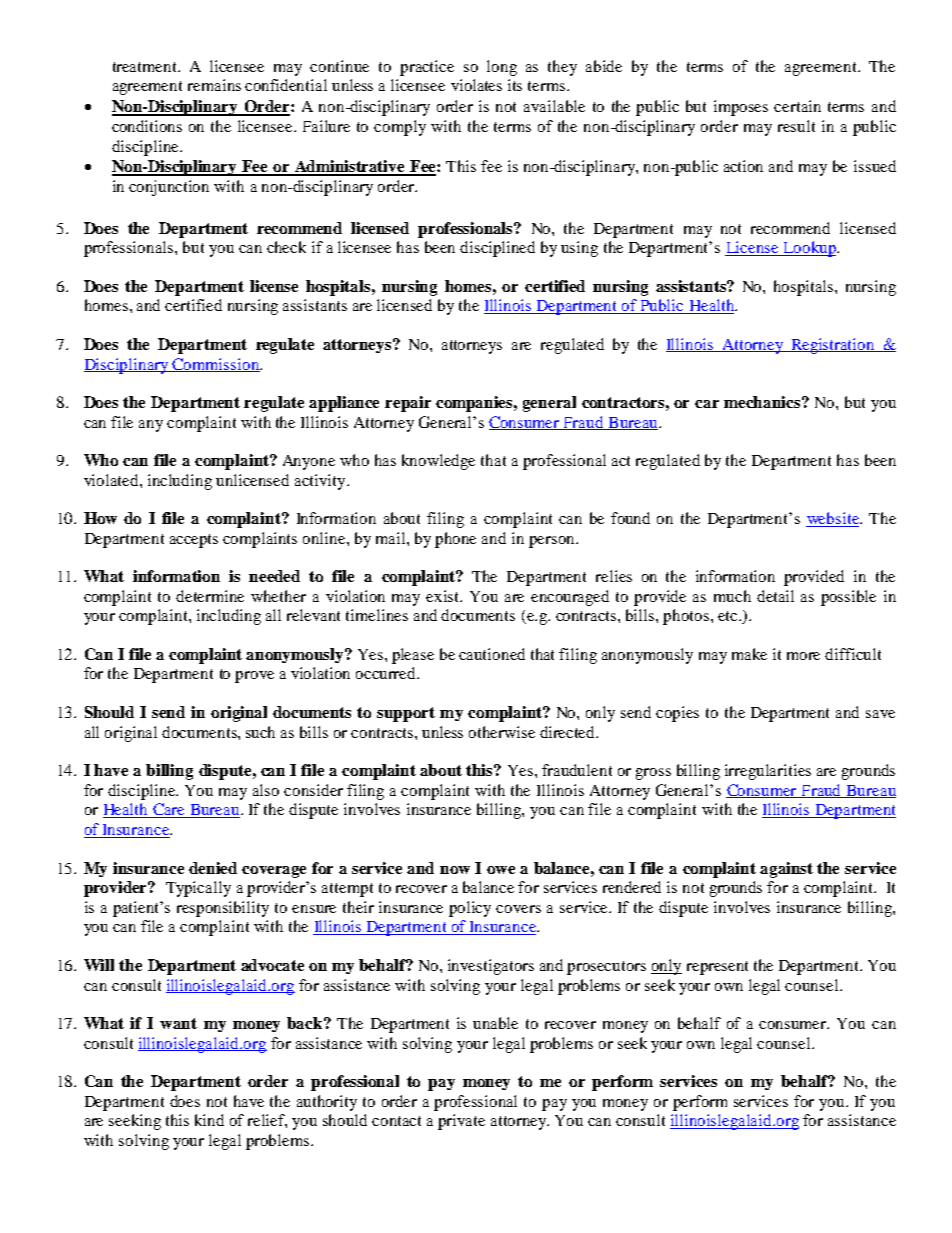 The height and width of the screenshot is (1233, 952). What do you see at coordinates (476, 85) in the screenshot?
I see `violates` at bounding box center [476, 85].
